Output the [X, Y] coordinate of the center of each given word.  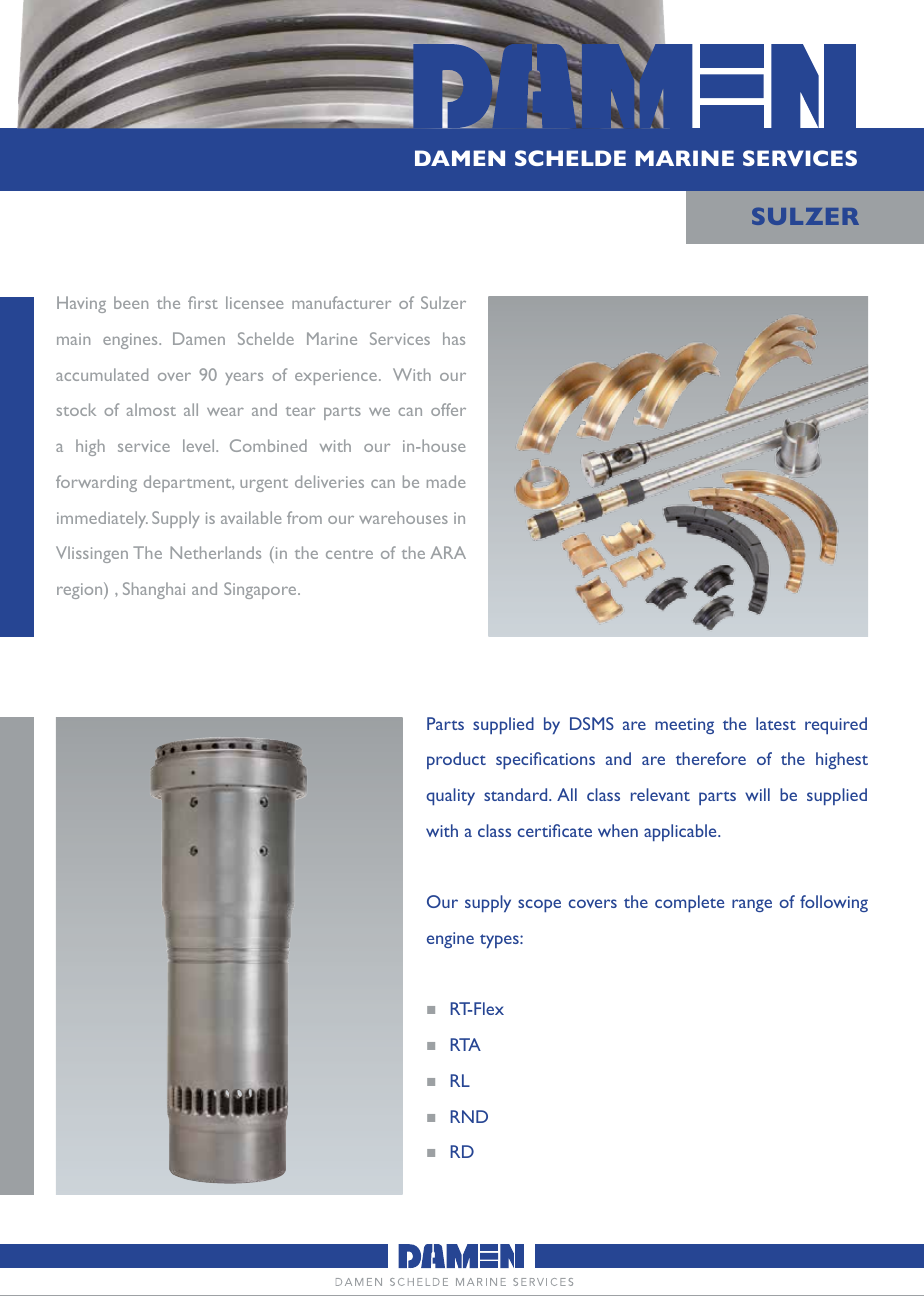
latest [776, 723]
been [131, 302]
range [752, 905]
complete [689, 903]
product [456, 760]
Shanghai [154, 590]
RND [469, 1116]
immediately [102, 519]
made [446, 481]
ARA [448, 552]
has [454, 338]
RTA [465, 1044]
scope [539, 905]
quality [450, 796]
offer [448, 409]
